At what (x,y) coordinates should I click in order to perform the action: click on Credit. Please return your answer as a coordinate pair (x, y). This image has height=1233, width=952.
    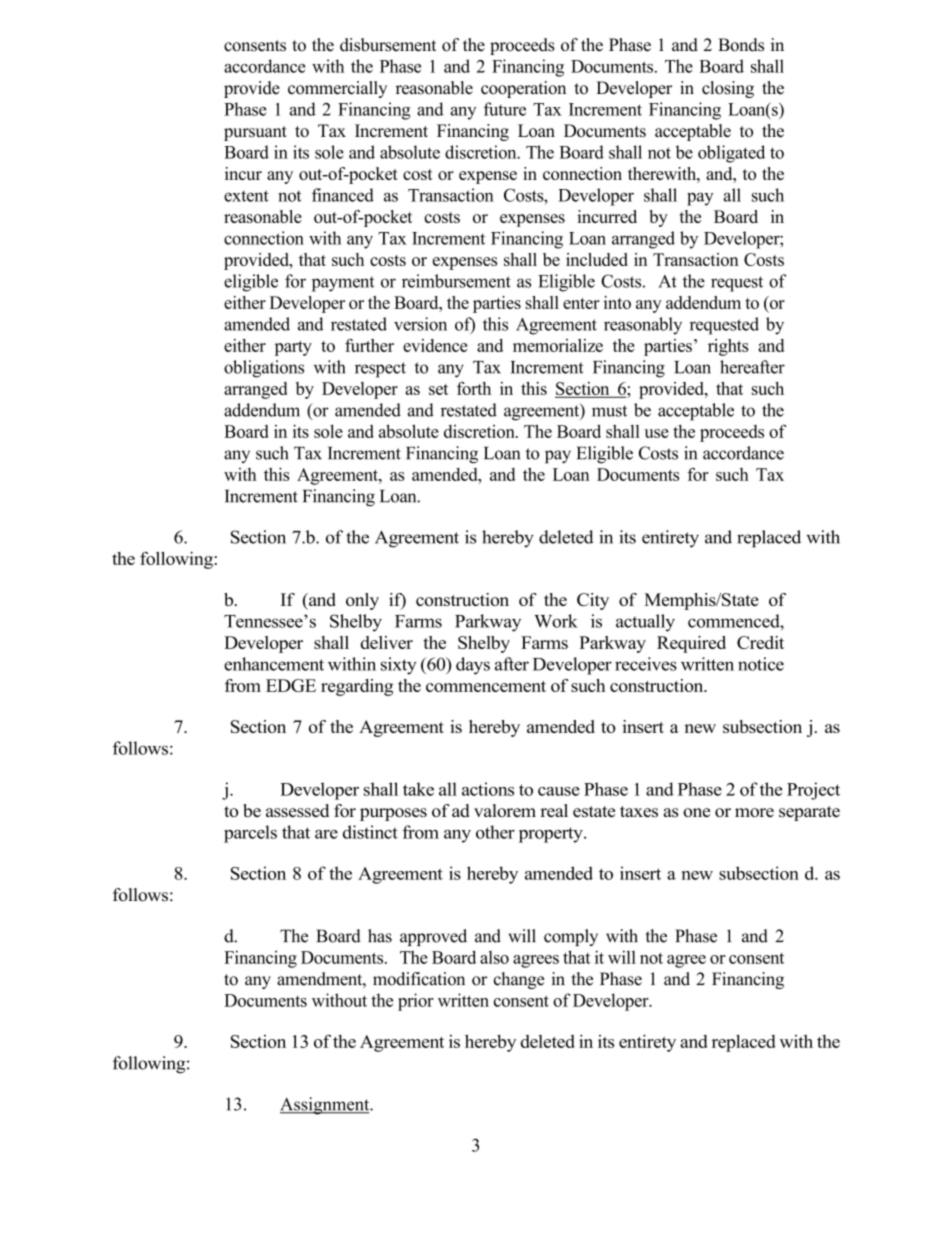
    Looking at the image, I should click on (760, 642).
